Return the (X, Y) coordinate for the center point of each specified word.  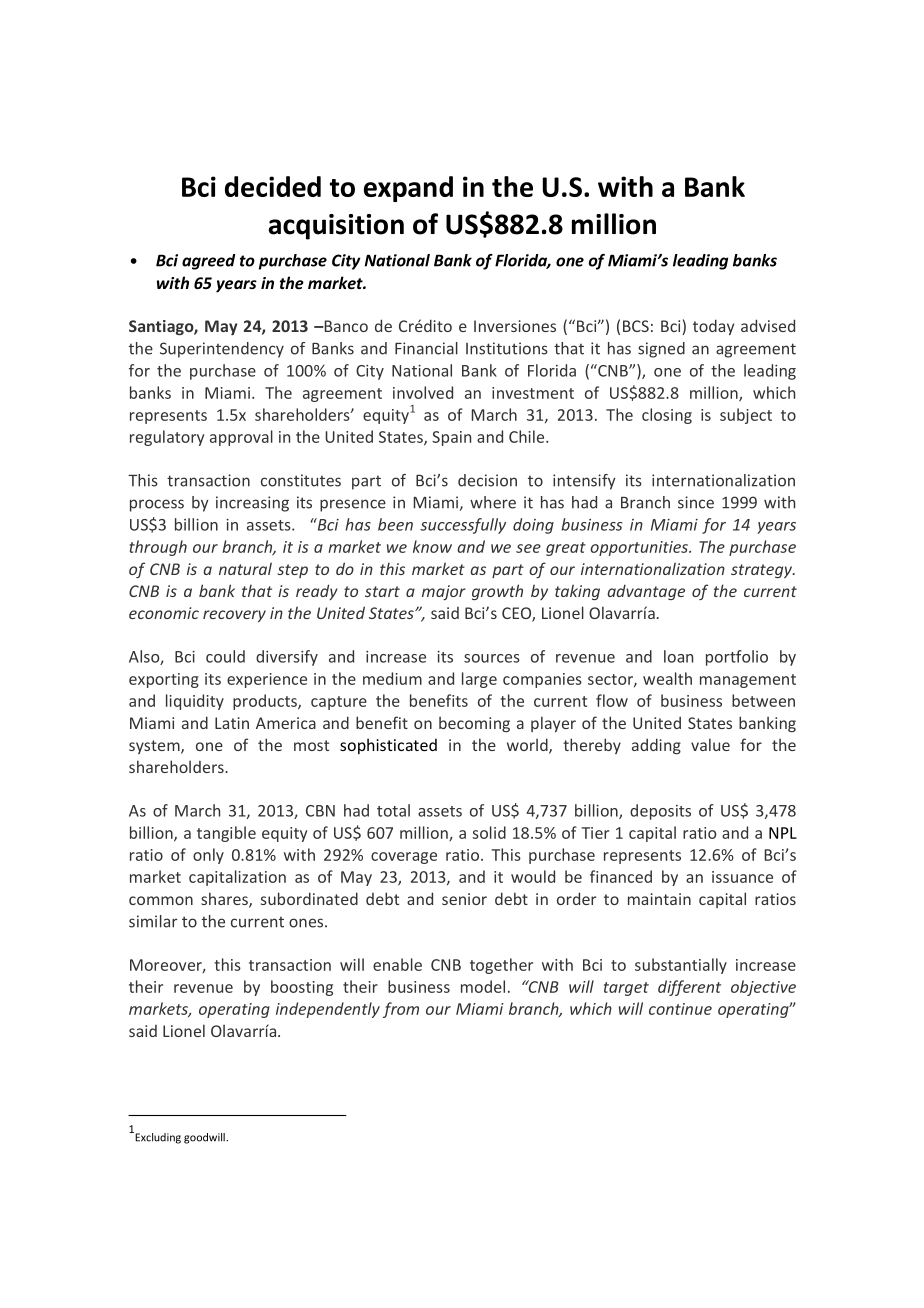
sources (492, 658)
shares (225, 900)
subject (746, 416)
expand (408, 189)
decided (273, 186)
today (713, 327)
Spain (451, 438)
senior (464, 899)
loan (678, 656)
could (225, 656)
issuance (742, 877)
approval (241, 438)
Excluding (157, 1138)
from (401, 1010)
